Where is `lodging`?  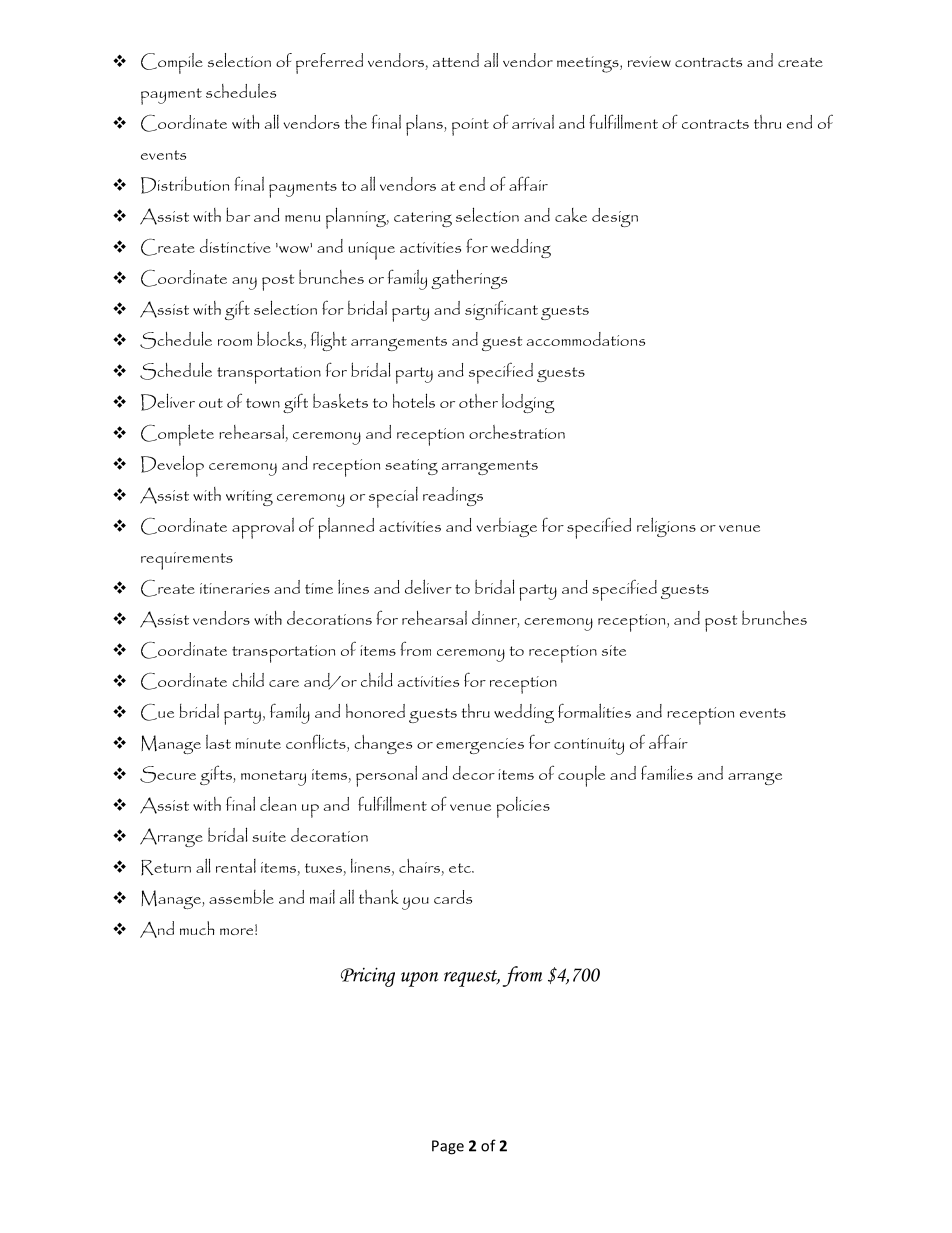
lodging is located at coordinates (528, 403).
